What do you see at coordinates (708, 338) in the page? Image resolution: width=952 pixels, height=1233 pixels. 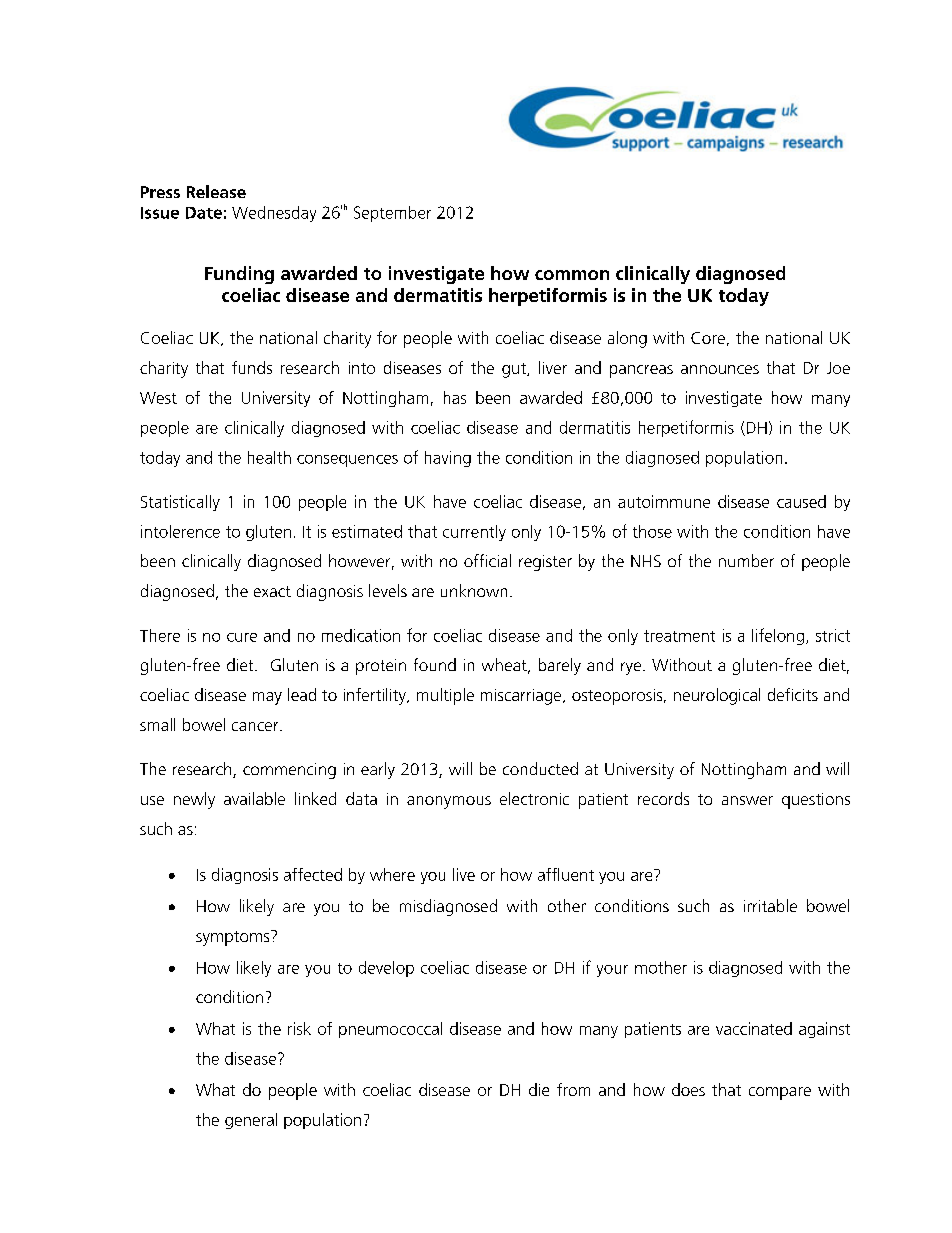 I see `Core` at bounding box center [708, 338].
